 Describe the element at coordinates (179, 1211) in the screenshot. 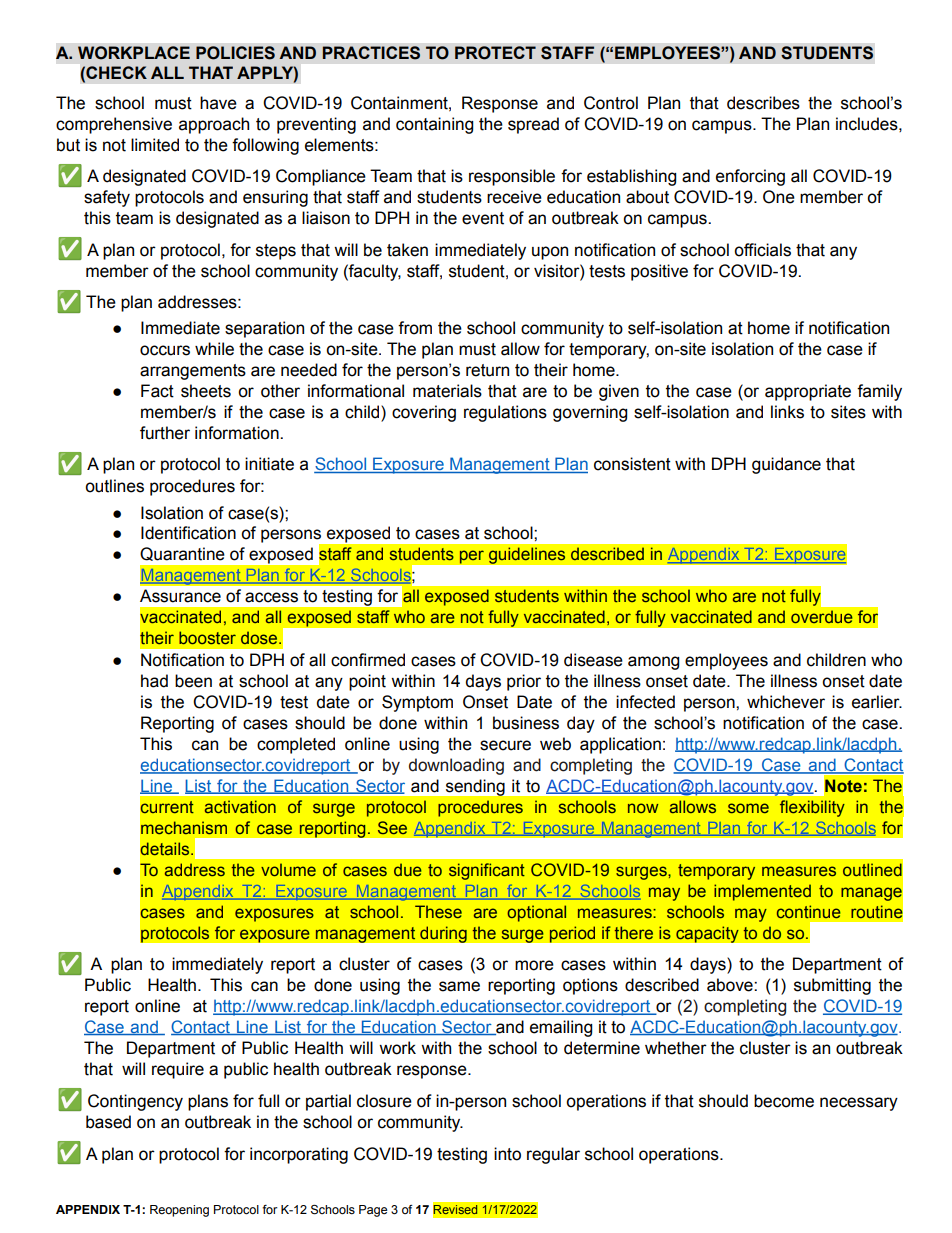

I see `Reopening` at that location.
